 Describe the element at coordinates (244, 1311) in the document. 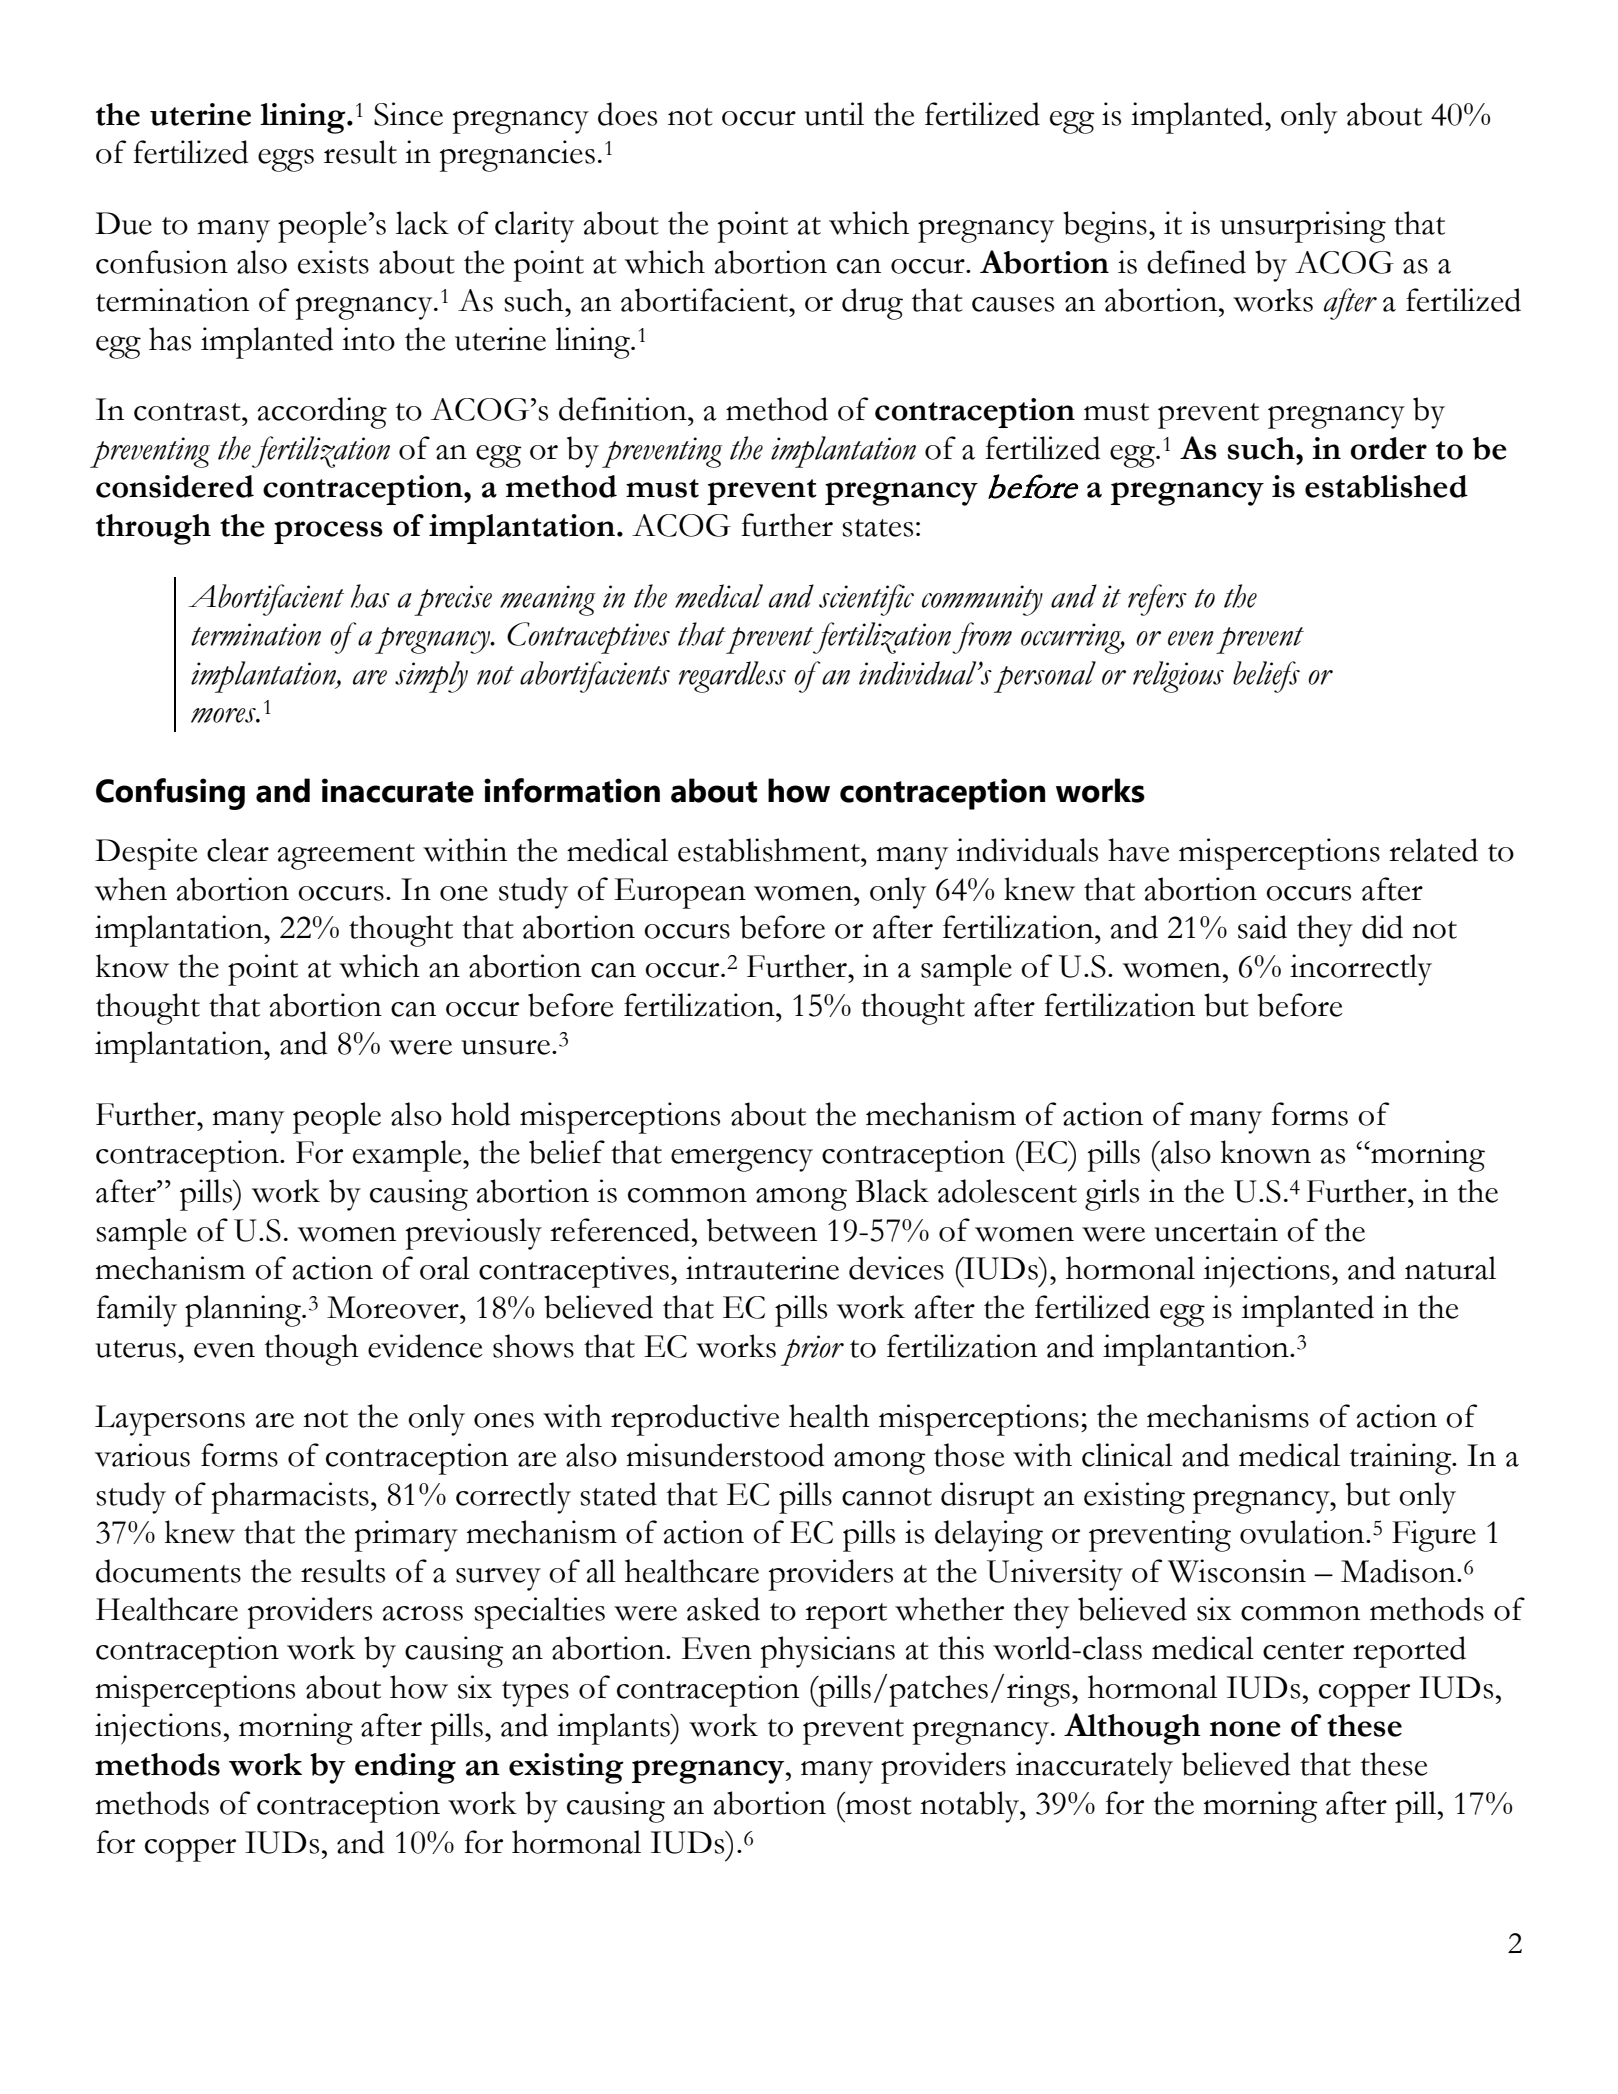

I see `planning` at that location.
